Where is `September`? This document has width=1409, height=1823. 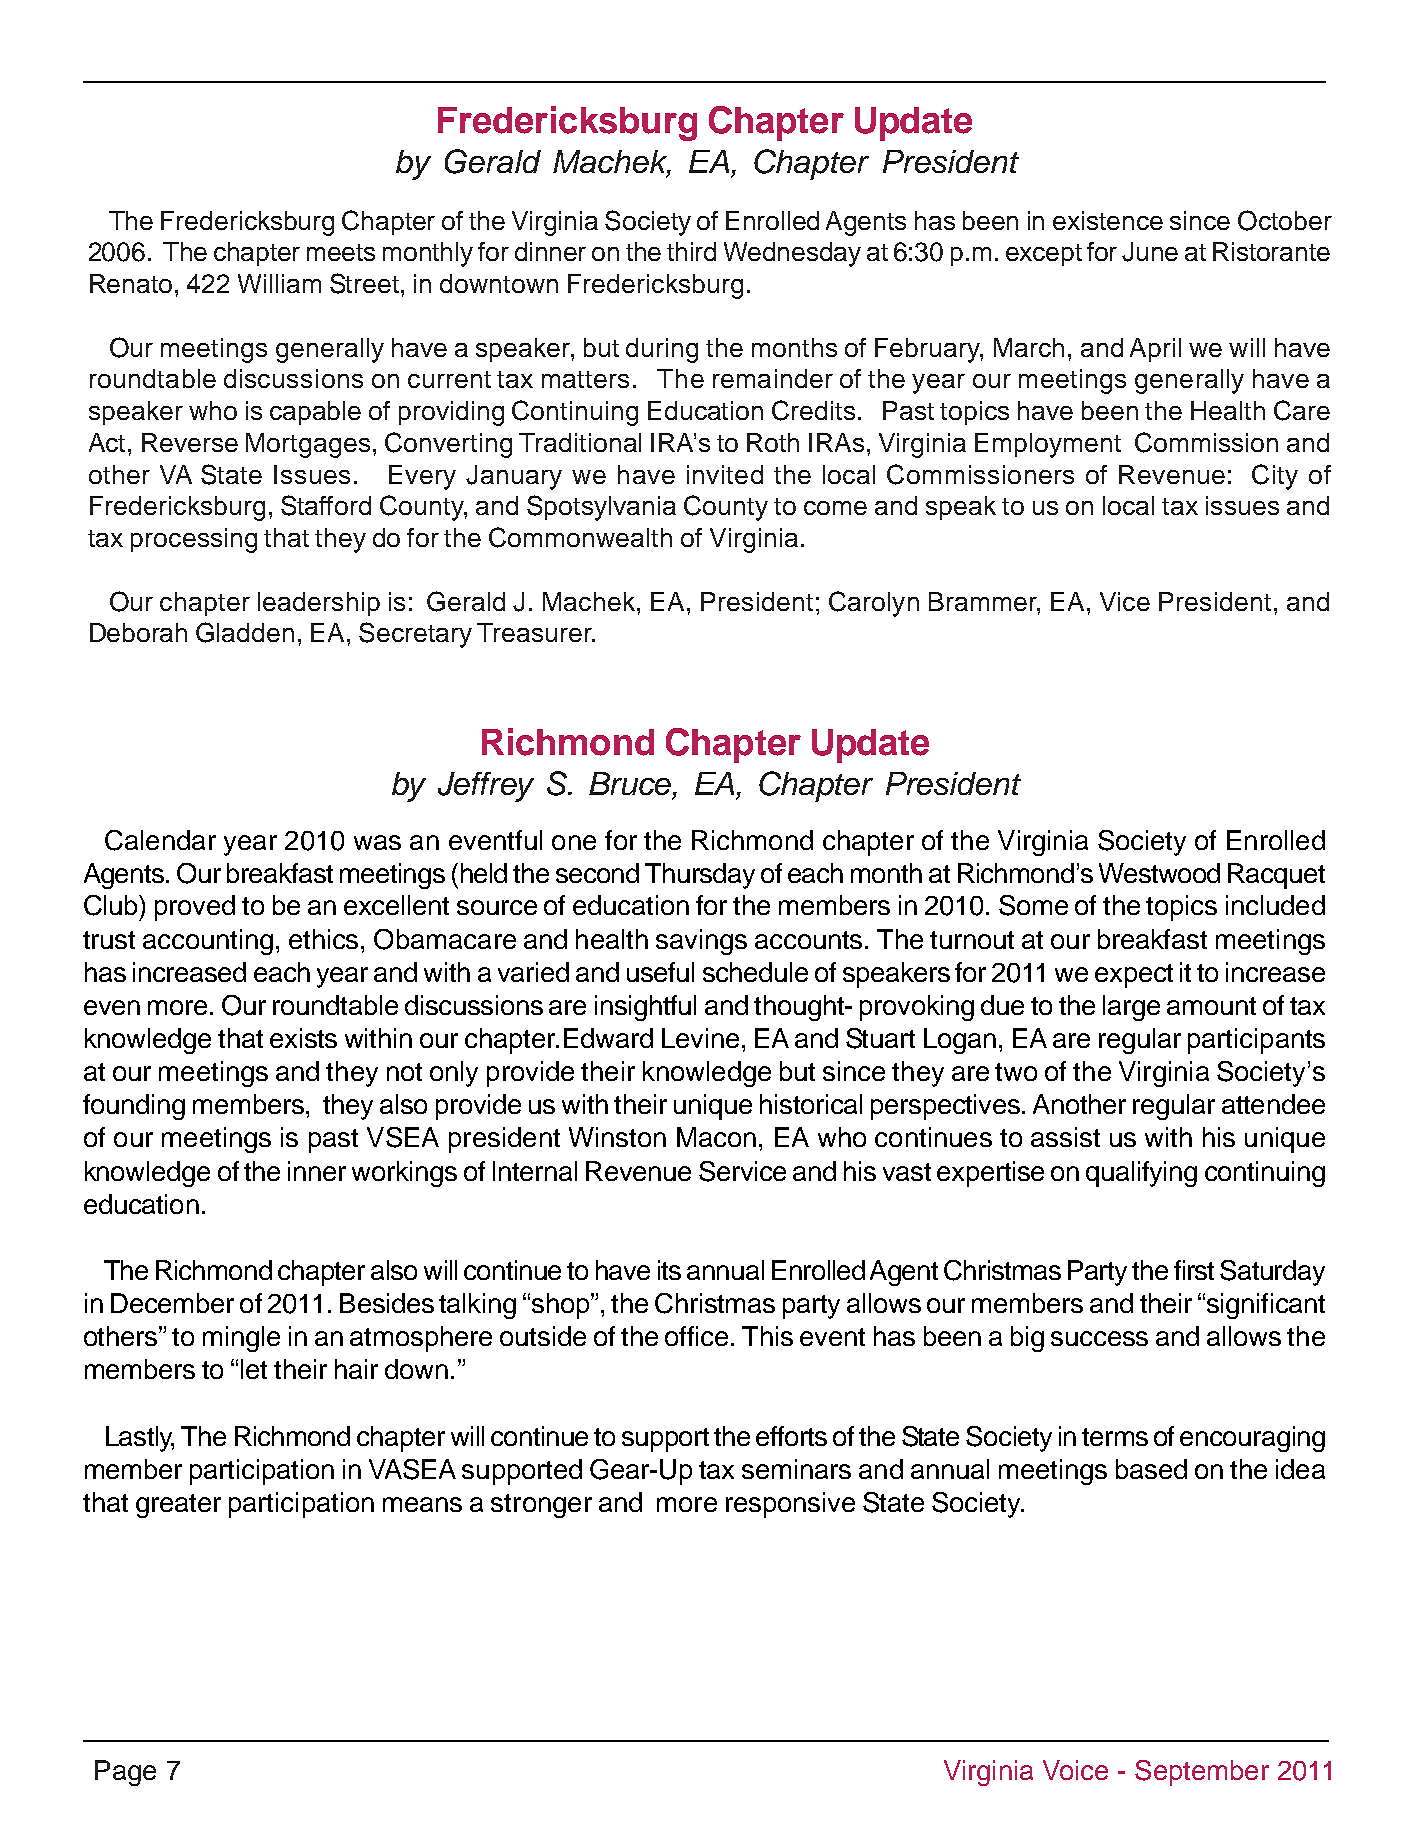
September is located at coordinates (1202, 1773).
